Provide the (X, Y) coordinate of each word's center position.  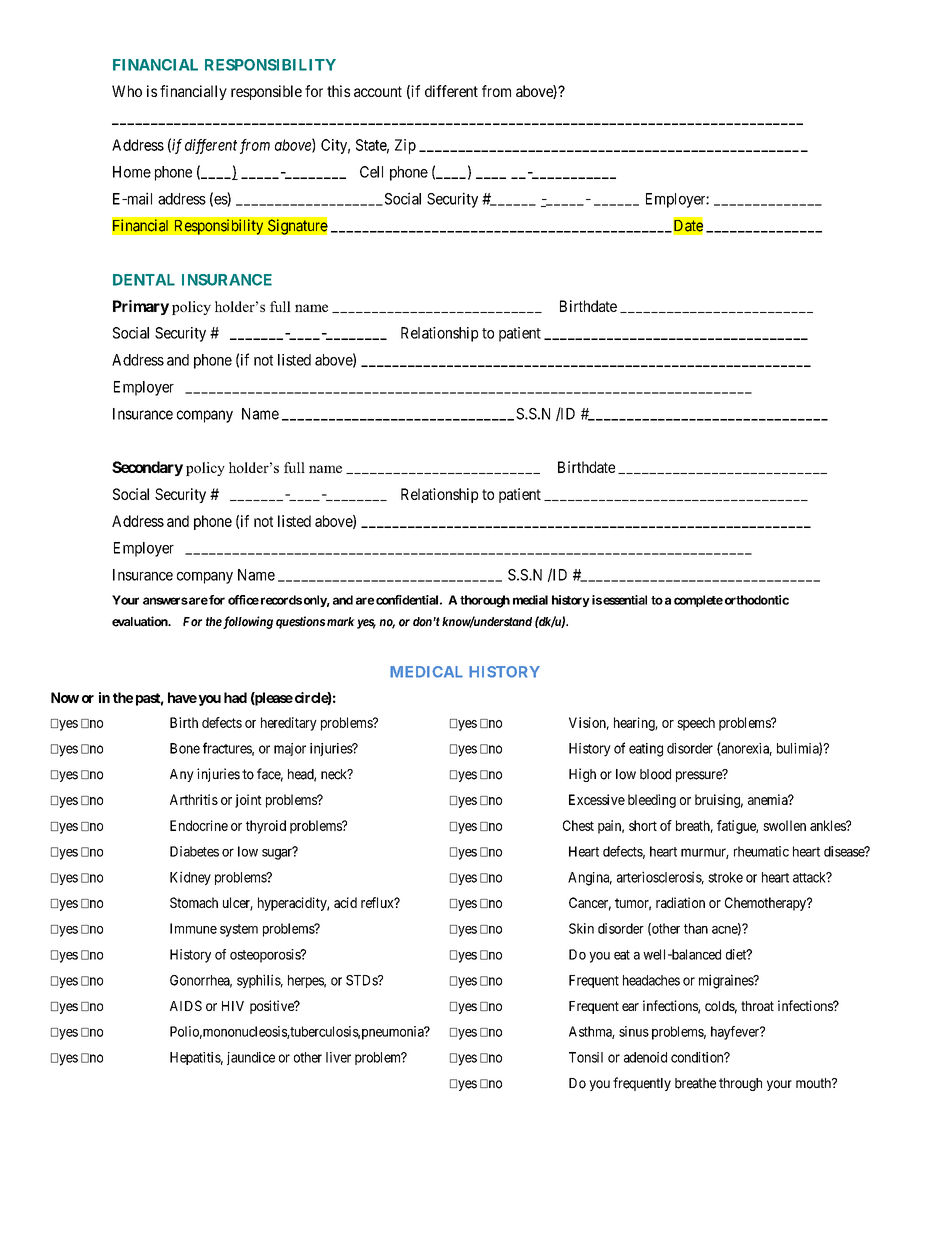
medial (530, 600)
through (740, 1084)
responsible (266, 92)
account (378, 91)
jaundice (251, 1058)
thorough (485, 601)
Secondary (147, 468)
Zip (405, 146)
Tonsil (586, 1057)
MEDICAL (426, 672)
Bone (185, 748)
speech (696, 724)
